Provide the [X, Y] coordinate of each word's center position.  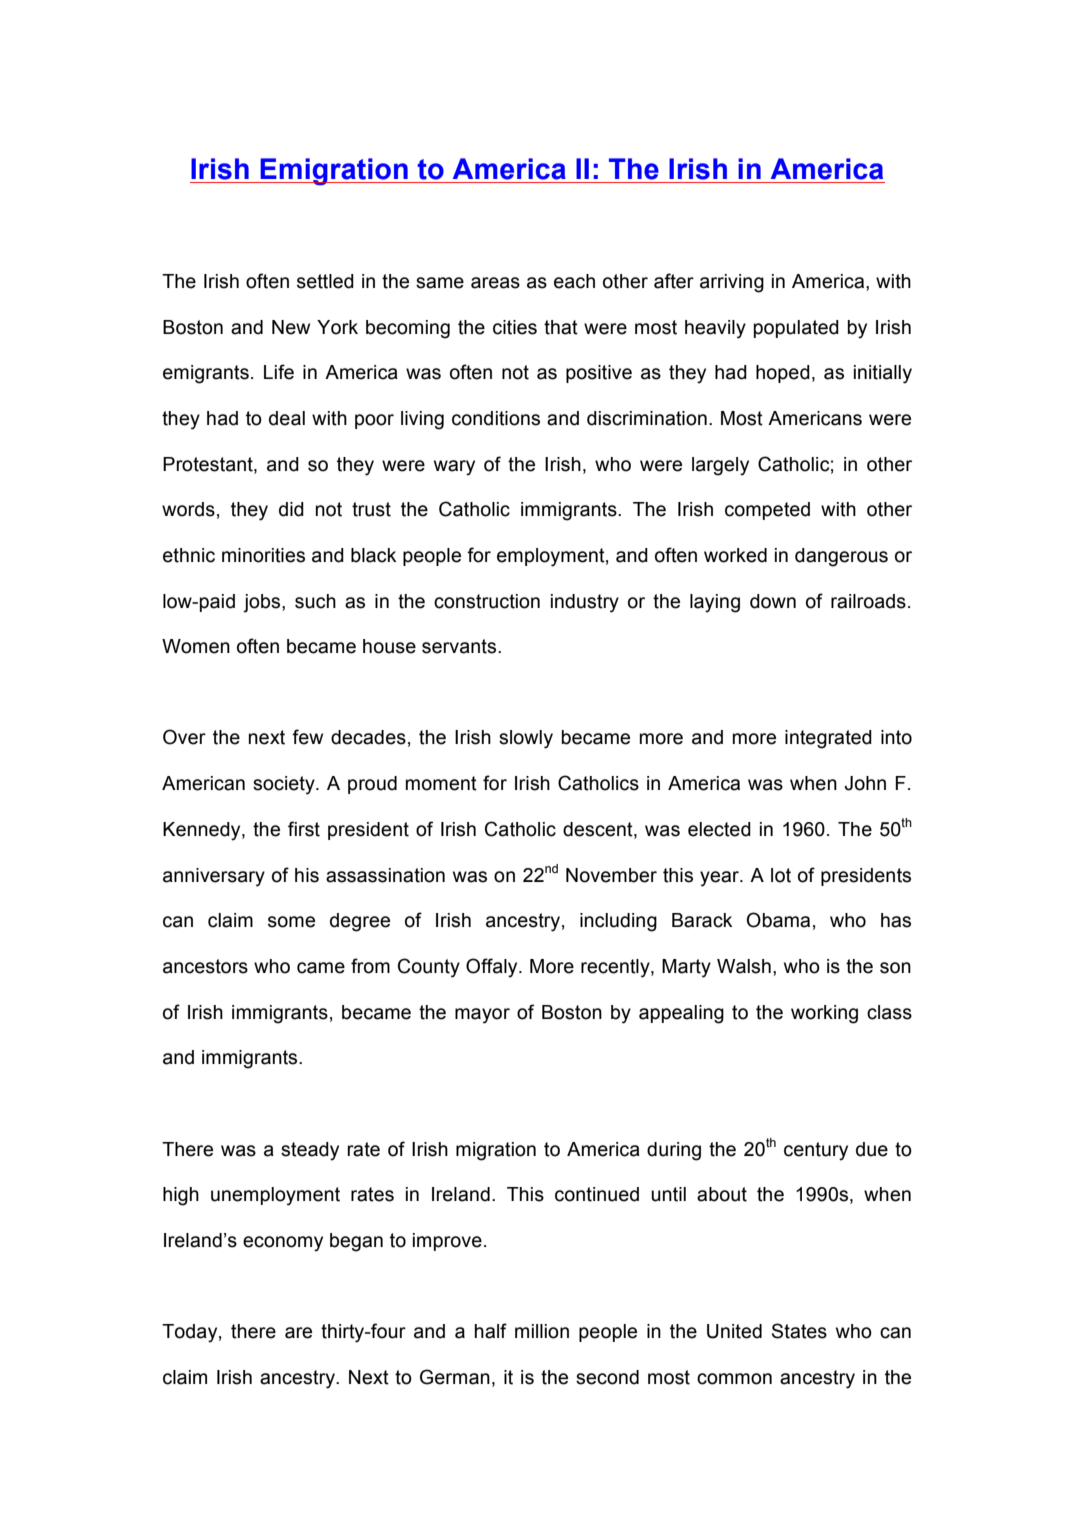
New [291, 327]
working [824, 1014]
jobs [263, 603]
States [799, 1331]
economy [283, 1244]
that [561, 327]
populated [796, 329]
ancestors [205, 966]
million [542, 1331]
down [773, 601]
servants [460, 646]
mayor [482, 1016]
